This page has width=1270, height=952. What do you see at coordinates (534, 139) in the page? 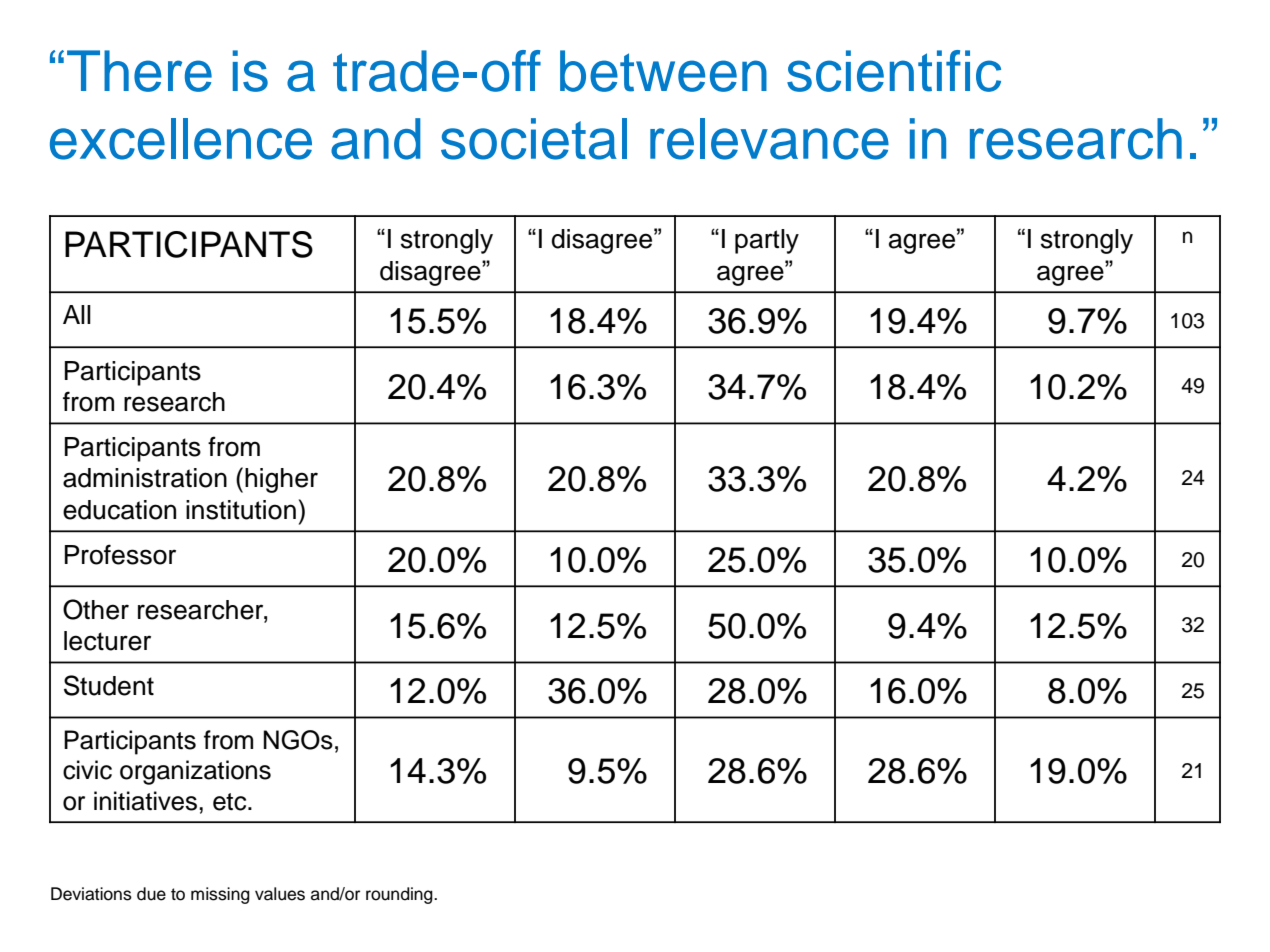
I see `societal` at bounding box center [534, 139].
